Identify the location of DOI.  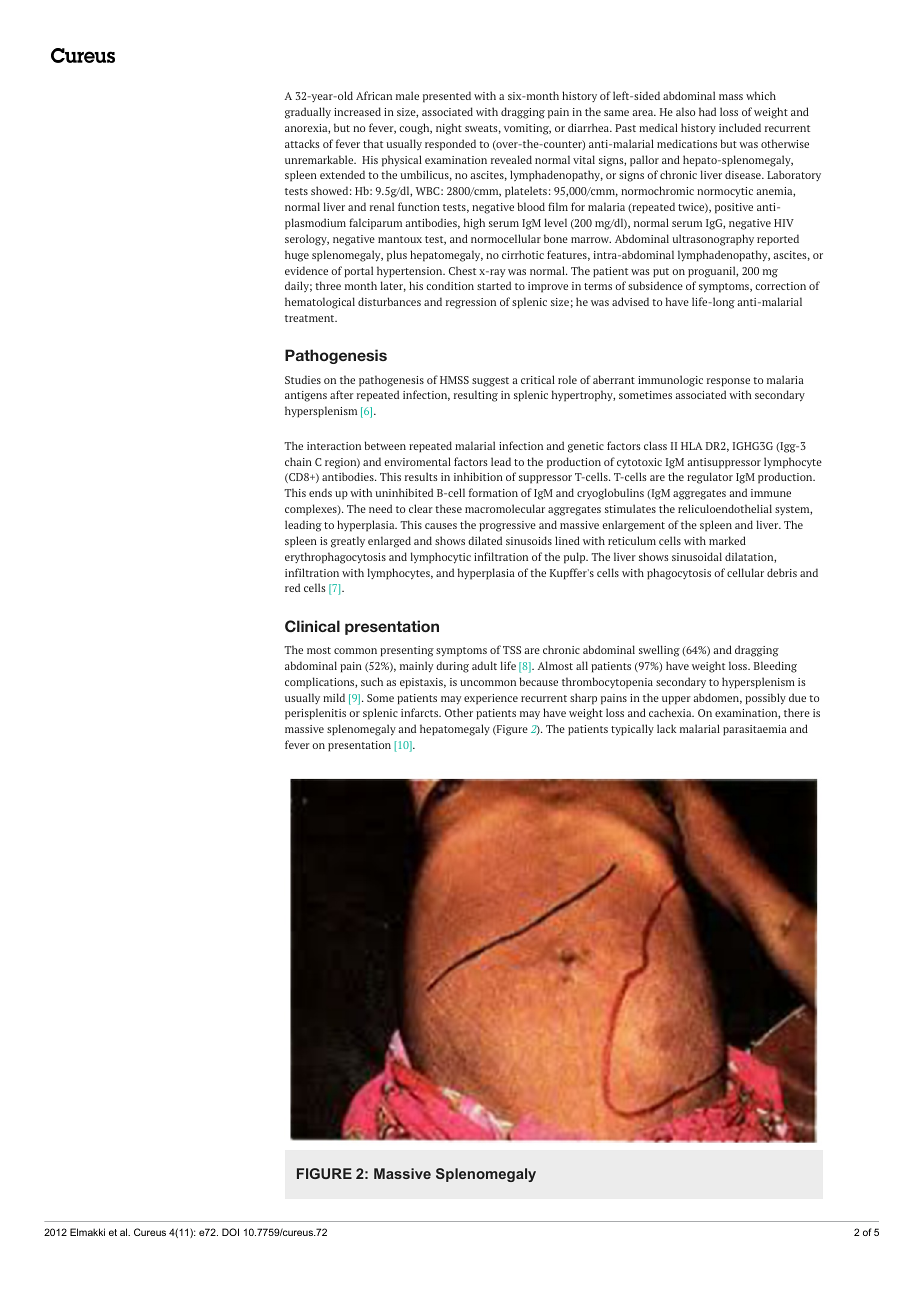
(230, 1232).
